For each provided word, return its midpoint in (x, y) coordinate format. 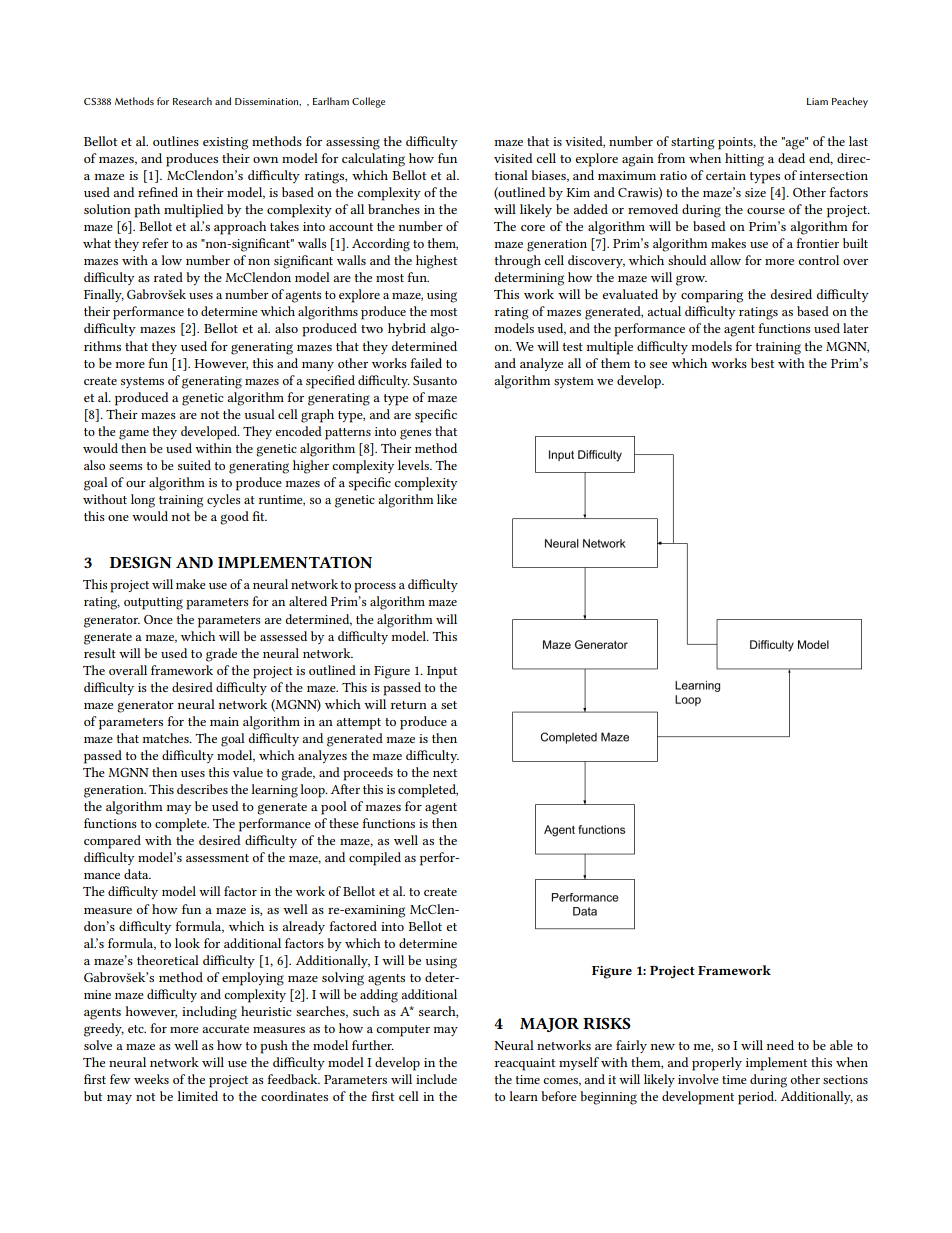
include (436, 1079)
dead (791, 158)
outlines (176, 141)
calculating (373, 160)
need (780, 1045)
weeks (151, 1079)
